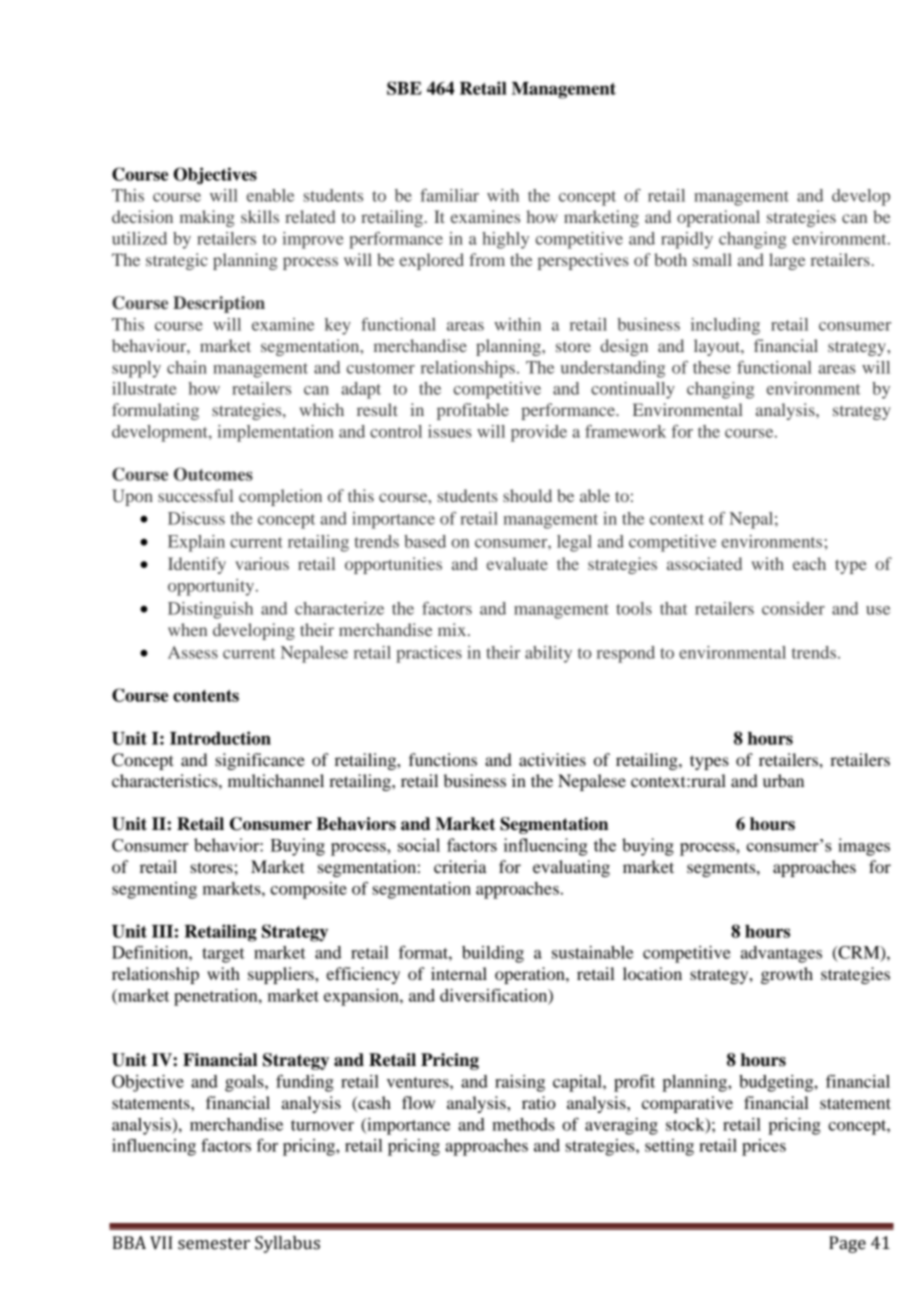 This document has height=1308, width=924. What do you see at coordinates (493, 954) in the document?
I see `building` at bounding box center [493, 954].
